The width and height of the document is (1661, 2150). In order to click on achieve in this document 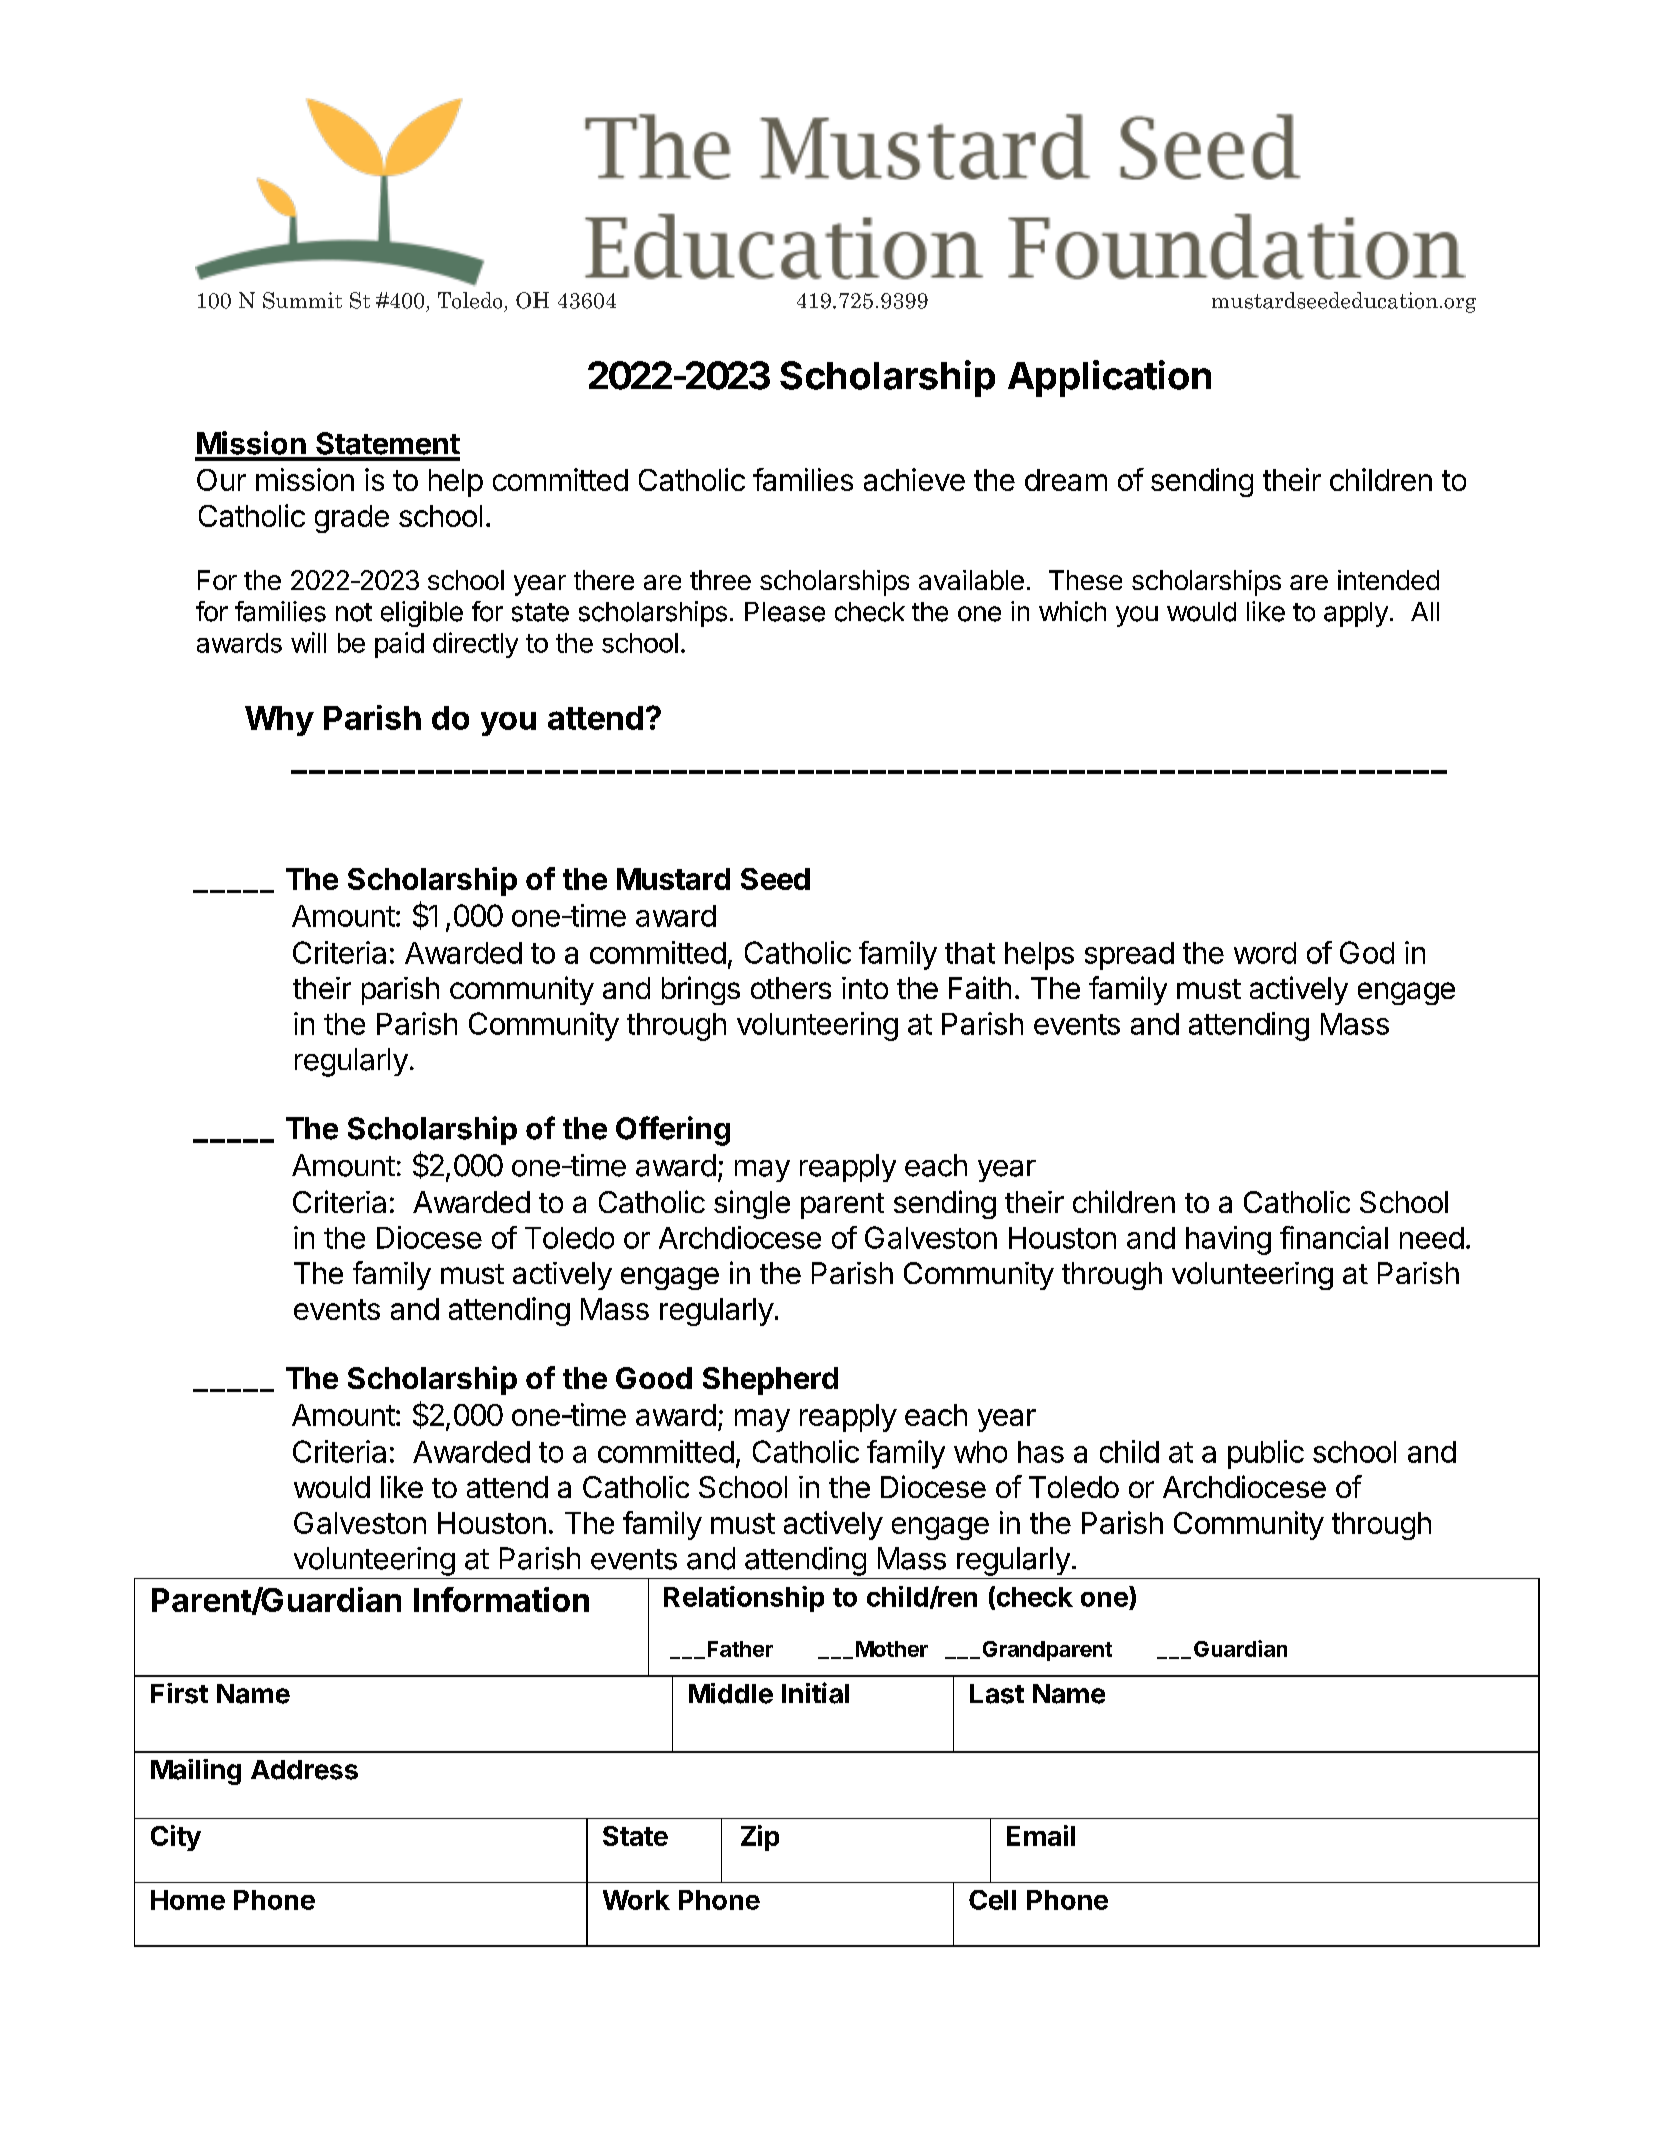, I will do `click(914, 479)`.
